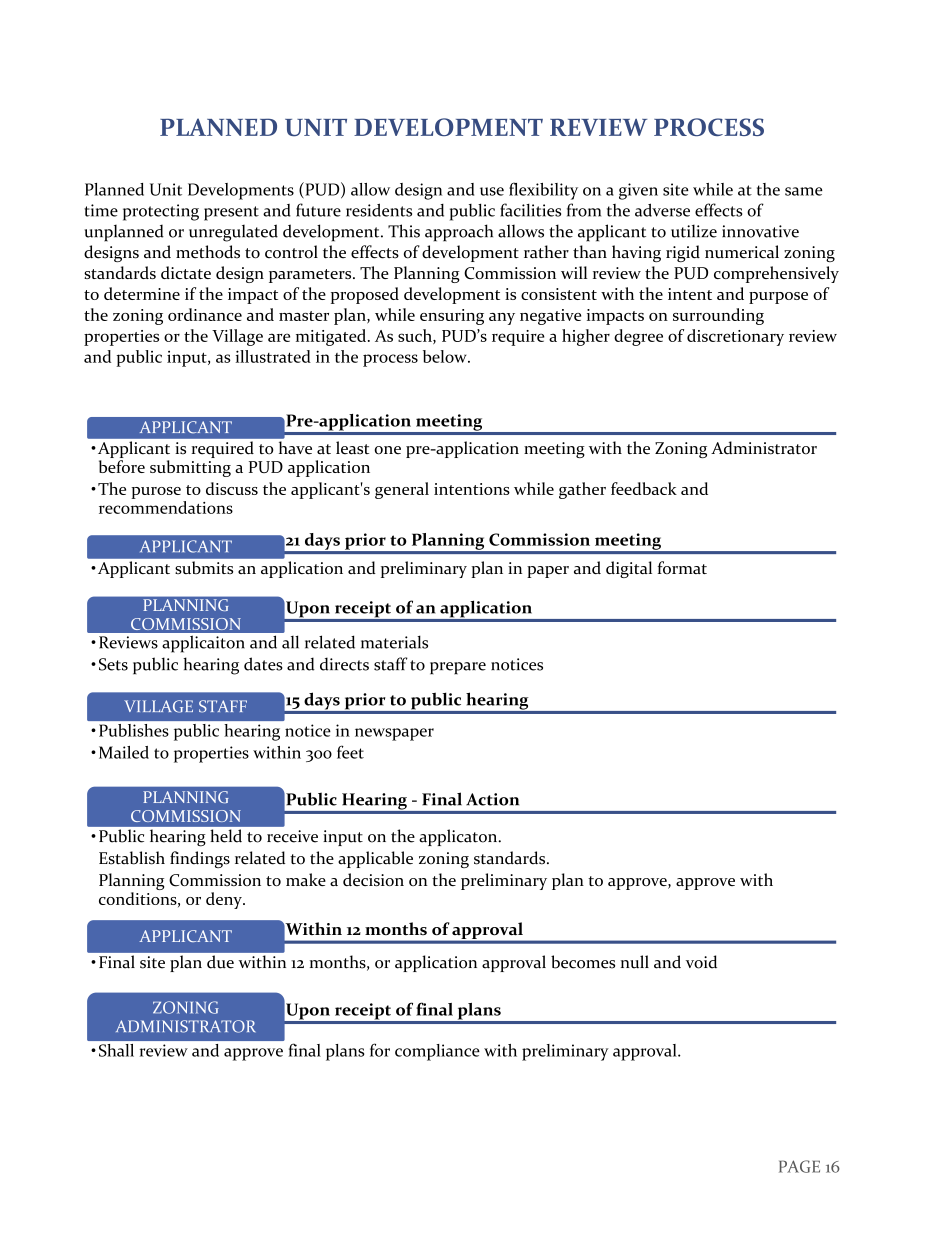  What do you see at coordinates (735, 337) in the page?
I see `discretionary` at bounding box center [735, 337].
